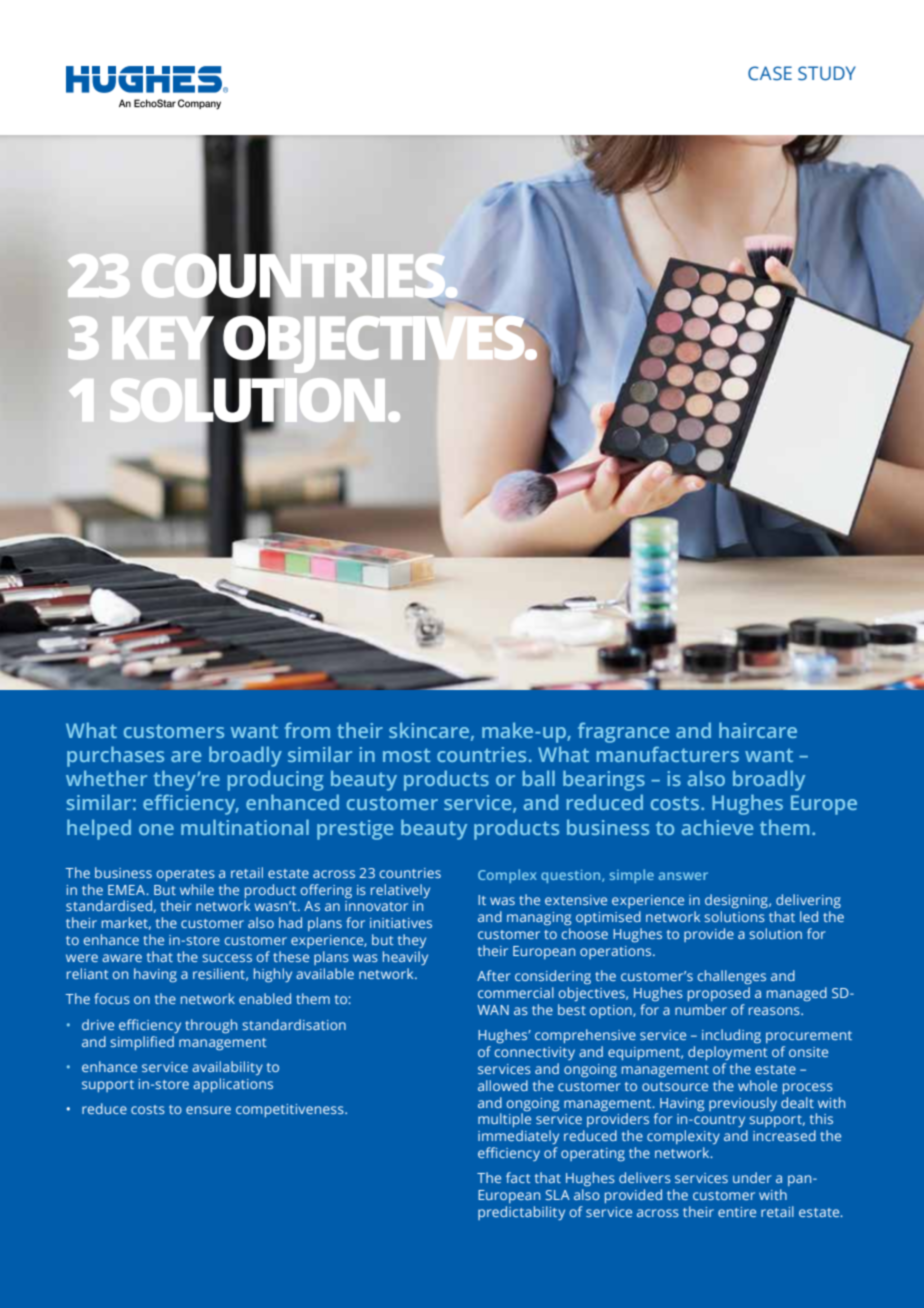  What do you see at coordinates (827, 73) in the screenshot?
I see `STUDY` at bounding box center [827, 73].
